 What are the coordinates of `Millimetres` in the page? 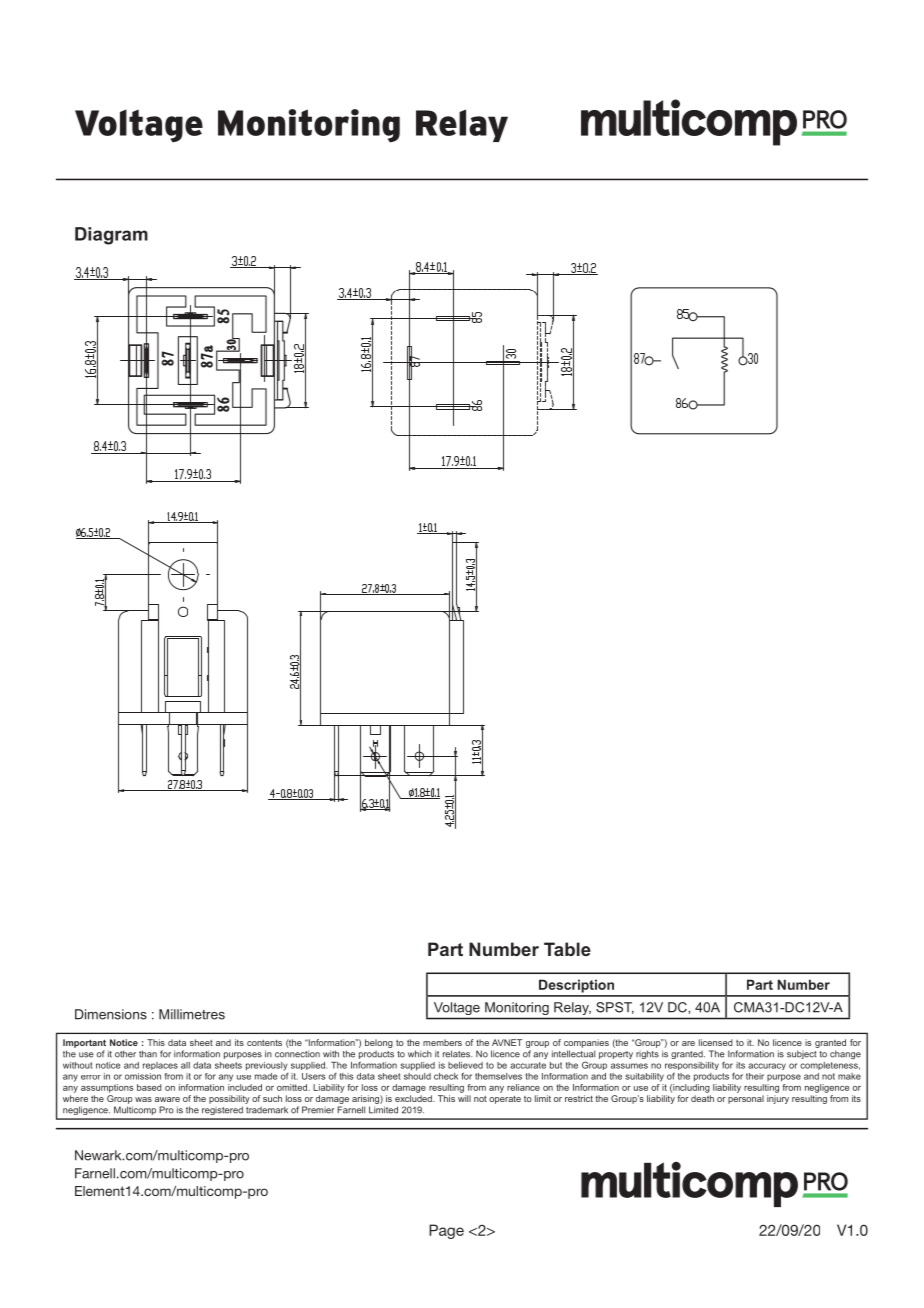 It's located at (192, 1014).
